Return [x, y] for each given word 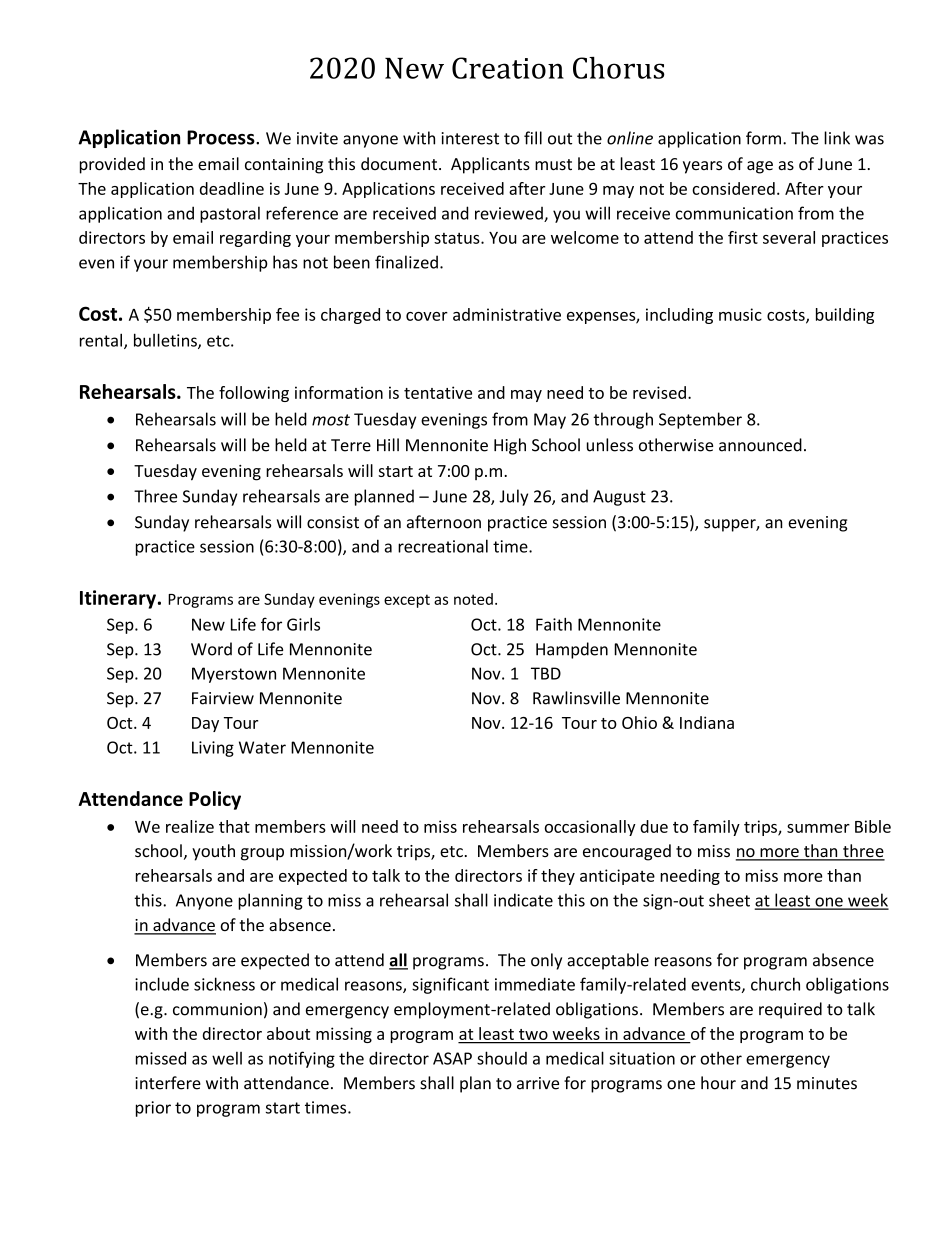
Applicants [490, 165]
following [254, 394]
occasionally [590, 828]
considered [733, 188]
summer [818, 828]
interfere [168, 1083]
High [510, 446]
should [502, 1058]
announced [760, 445]
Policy [215, 800]
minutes [827, 1083]
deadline [232, 188]
